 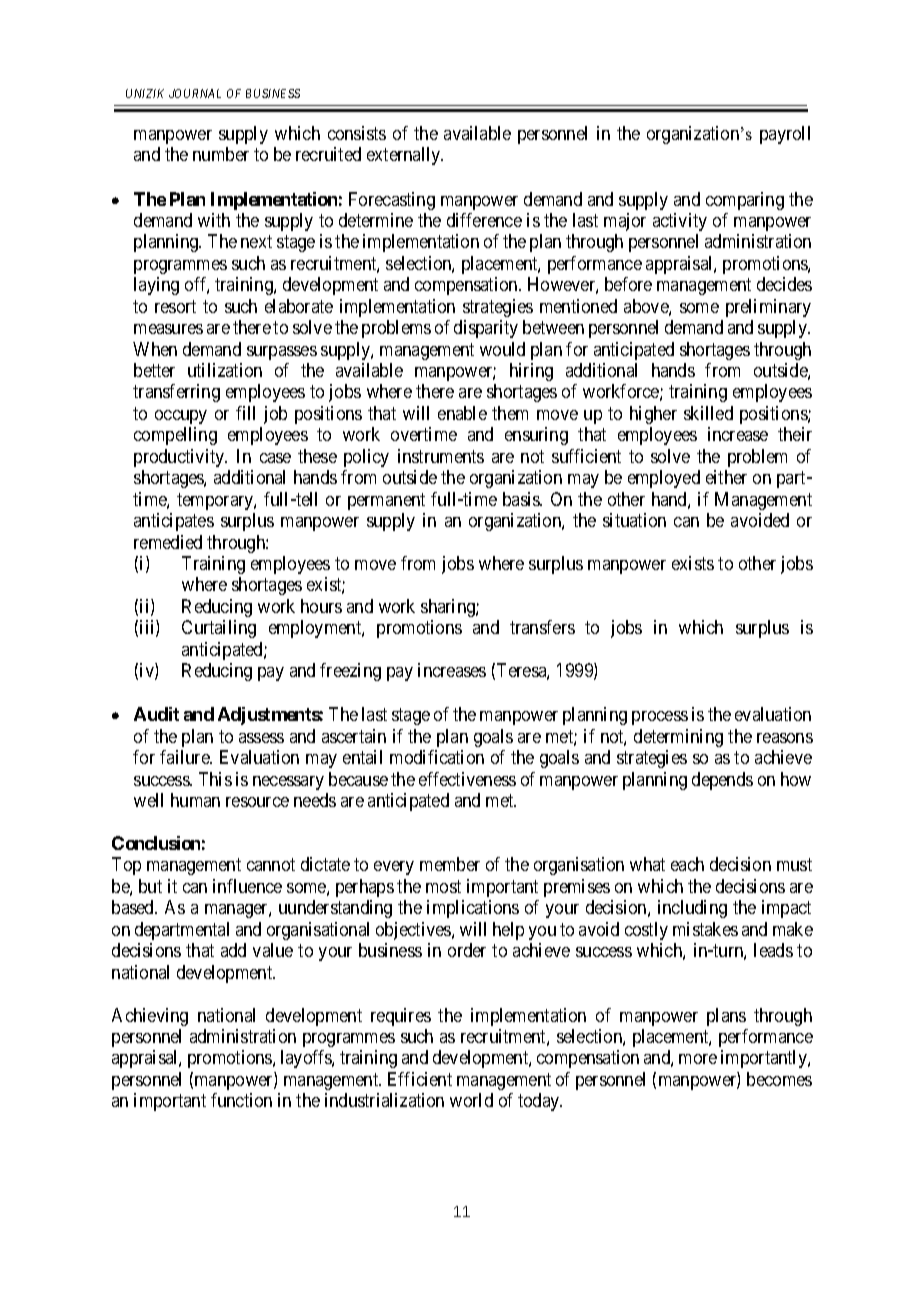 What do you see at coordinates (219, 629) in the image?
I see `Curtailing` at bounding box center [219, 629].
